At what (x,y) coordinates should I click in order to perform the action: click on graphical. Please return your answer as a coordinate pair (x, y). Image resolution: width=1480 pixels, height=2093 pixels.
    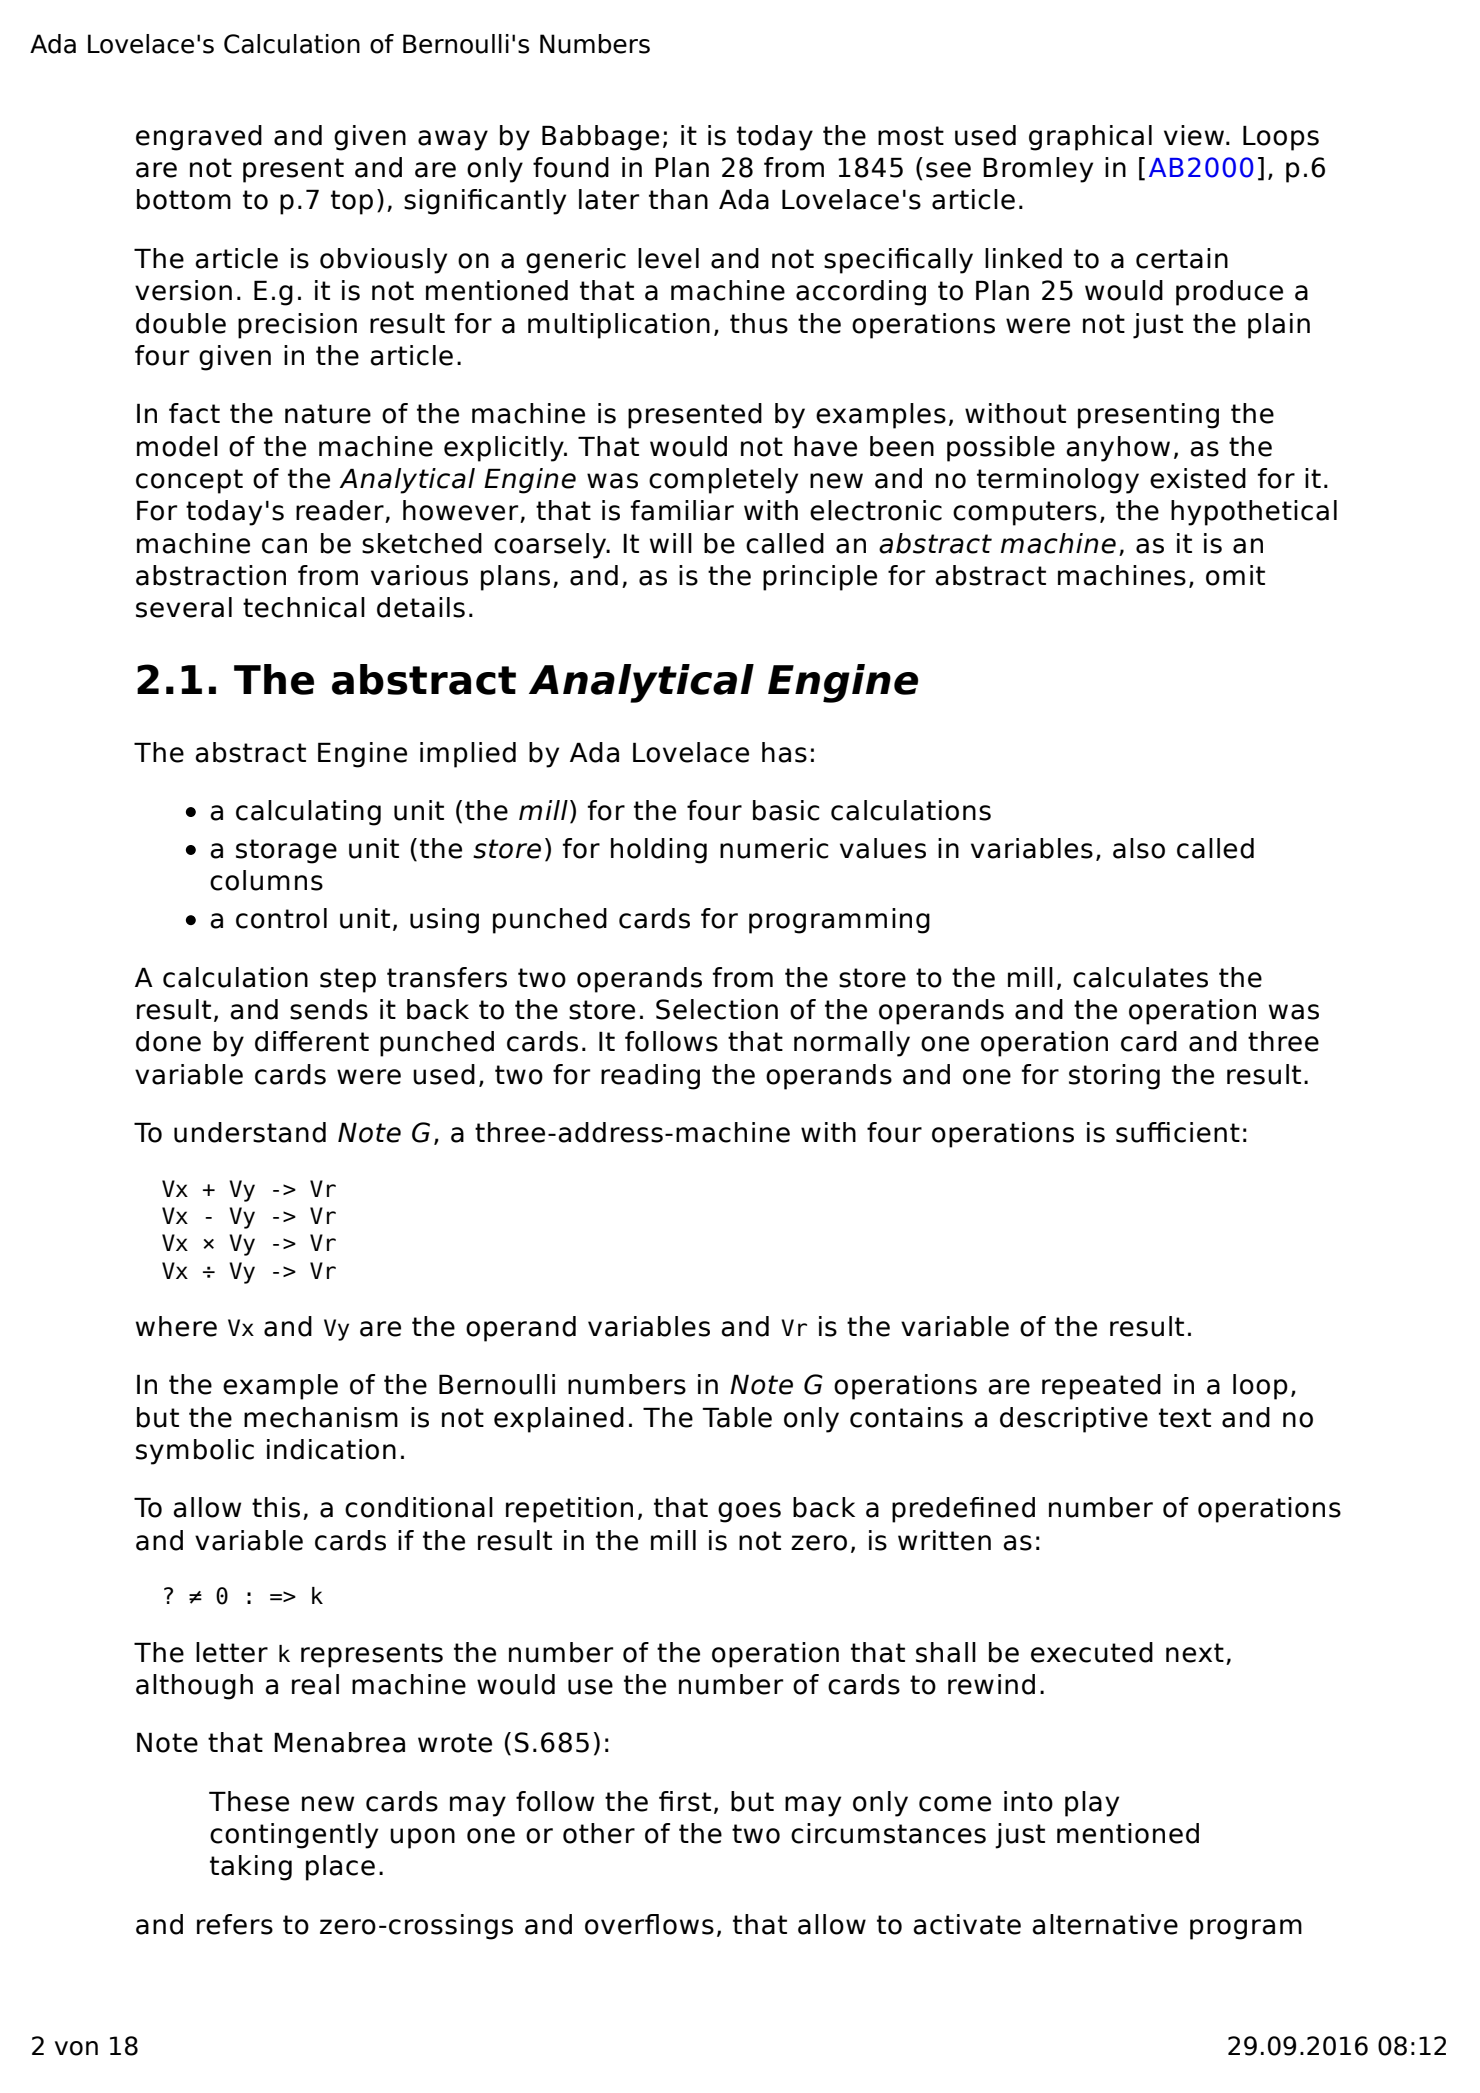
    Looking at the image, I should click on (1090, 138).
